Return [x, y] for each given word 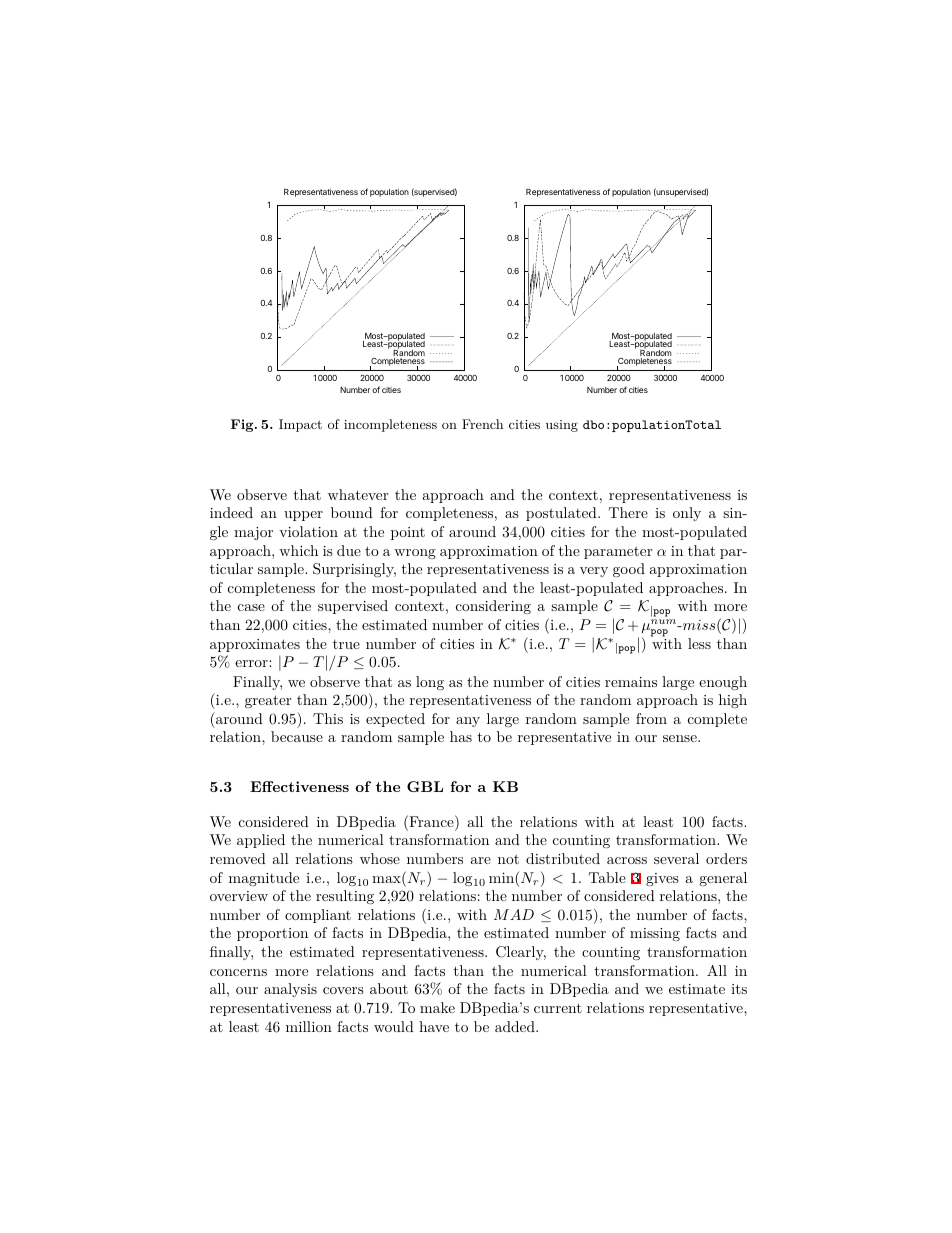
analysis [290, 990]
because [297, 736]
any [468, 722]
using [562, 426]
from [651, 718]
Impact [300, 425]
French [482, 424]
